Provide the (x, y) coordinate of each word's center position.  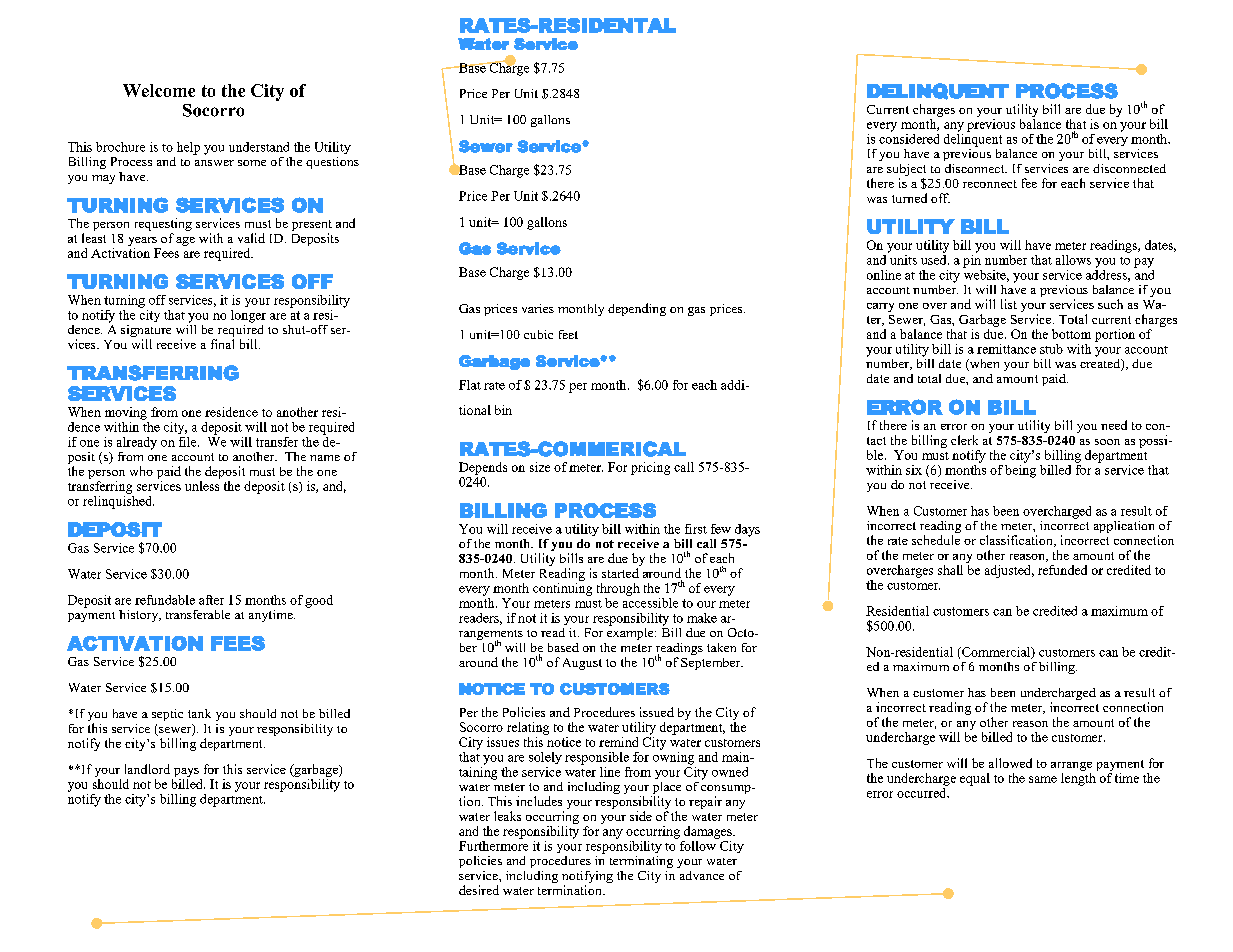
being (1020, 470)
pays (186, 772)
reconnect (990, 184)
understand (259, 147)
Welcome (159, 90)
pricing (650, 468)
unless (202, 484)
